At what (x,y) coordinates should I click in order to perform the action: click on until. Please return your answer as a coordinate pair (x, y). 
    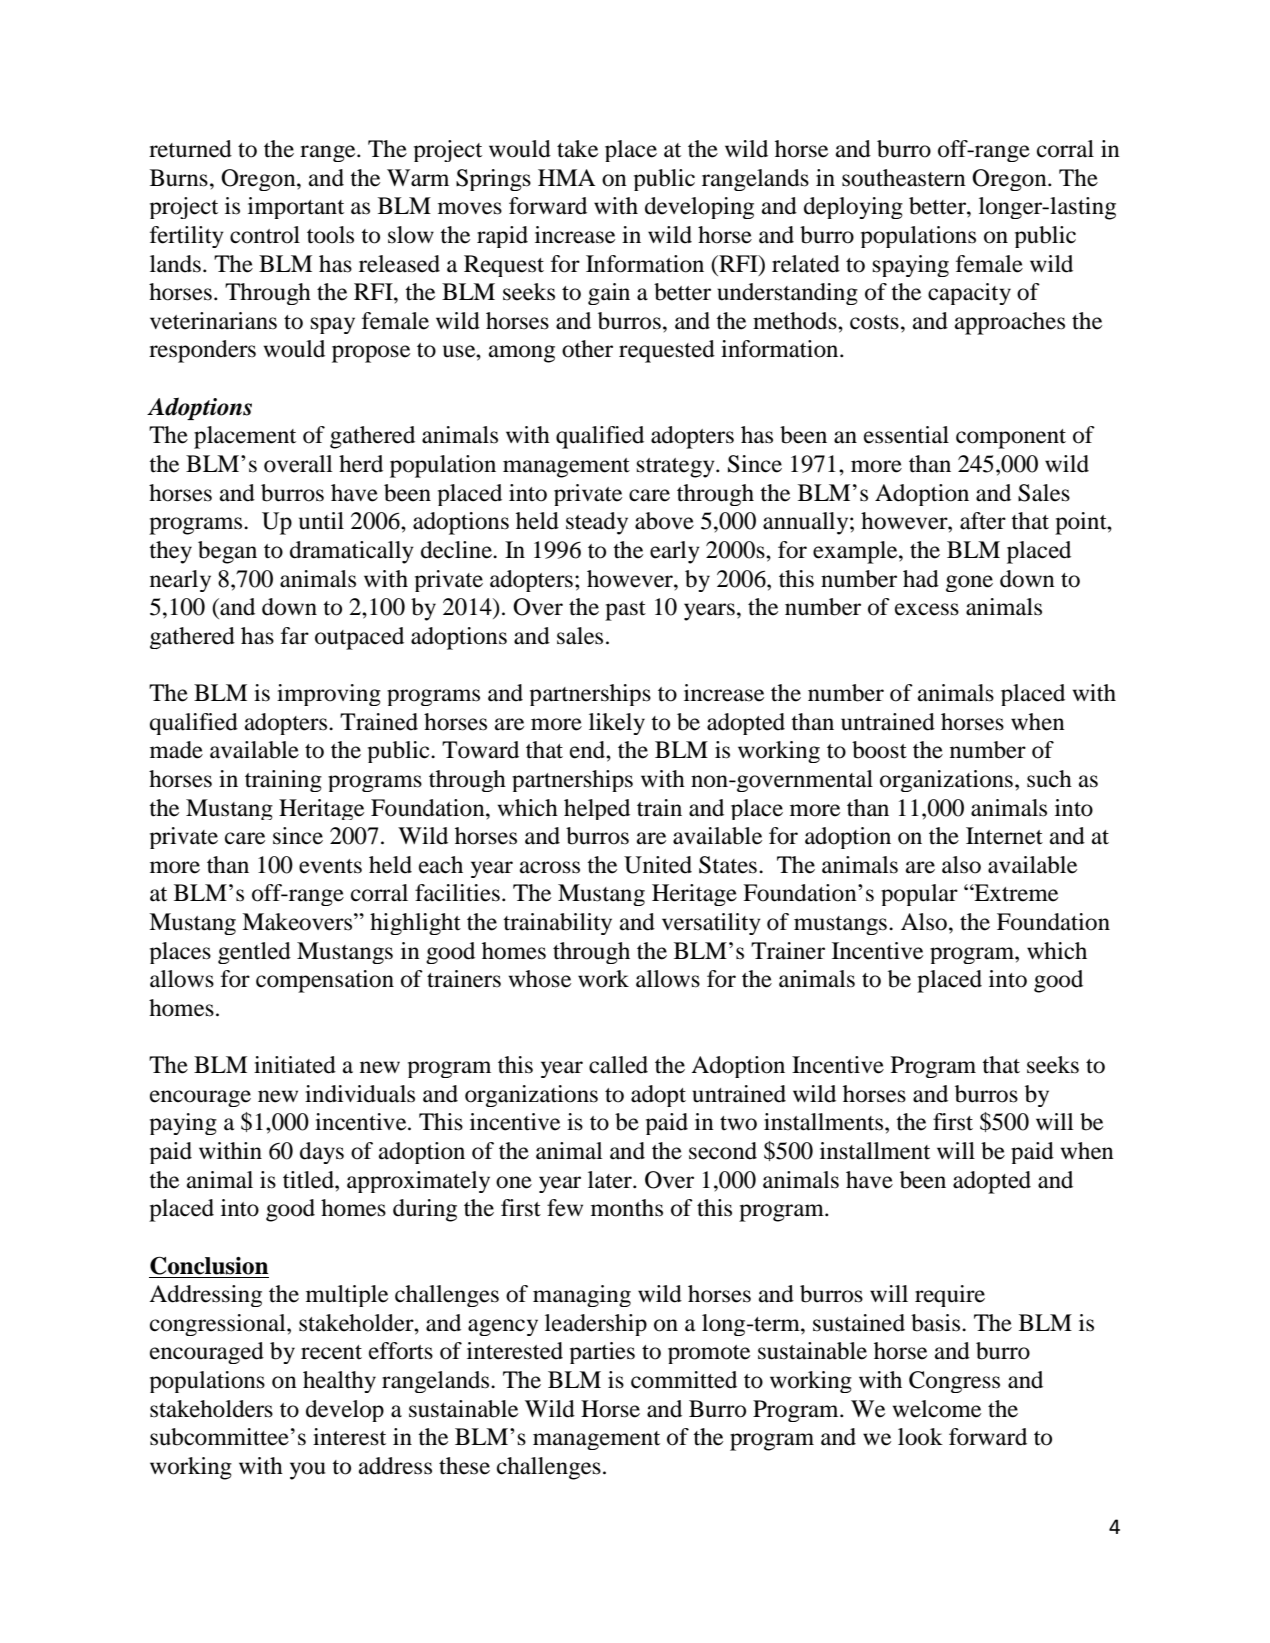
    Looking at the image, I should click on (321, 521).
